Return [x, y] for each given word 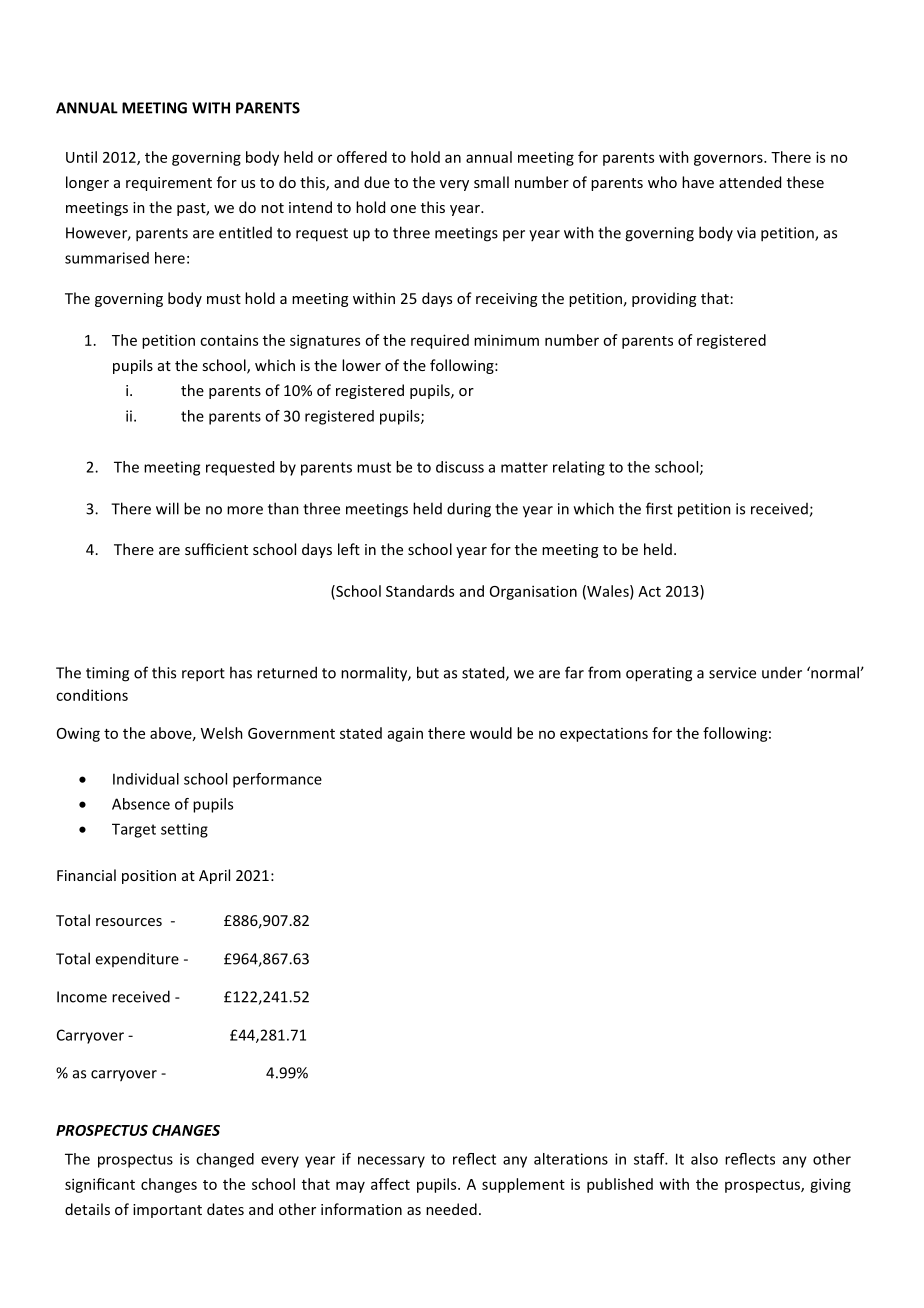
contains [229, 340]
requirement [169, 184]
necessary [391, 1162]
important [167, 1211]
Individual [146, 779]
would [491, 733]
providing [664, 299]
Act [649, 591]
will [167, 508]
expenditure [137, 959]
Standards [420, 591]
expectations [604, 735]
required [440, 341]
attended [750, 182]
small [491, 182]
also [704, 1159]
